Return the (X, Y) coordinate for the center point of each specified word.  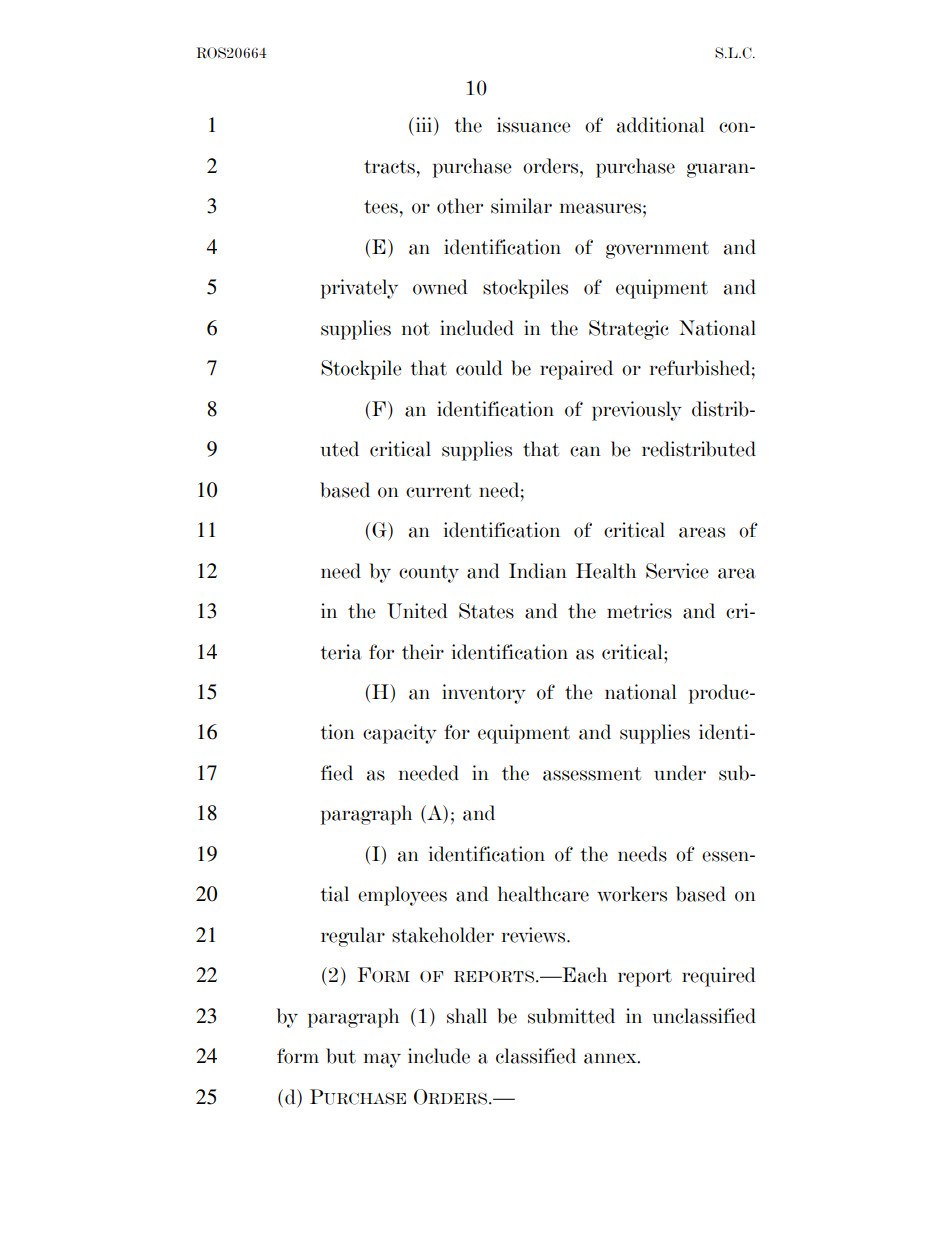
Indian (538, 571)
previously (637, 411)
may (382, 1060)
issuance (534, 125)
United (417, 611)
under (680, 773)
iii (424, 126)
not (416, 329)
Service (677, 571)
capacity (400, 734)
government (657, 250)
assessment (592, 774)
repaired (576, 370)
